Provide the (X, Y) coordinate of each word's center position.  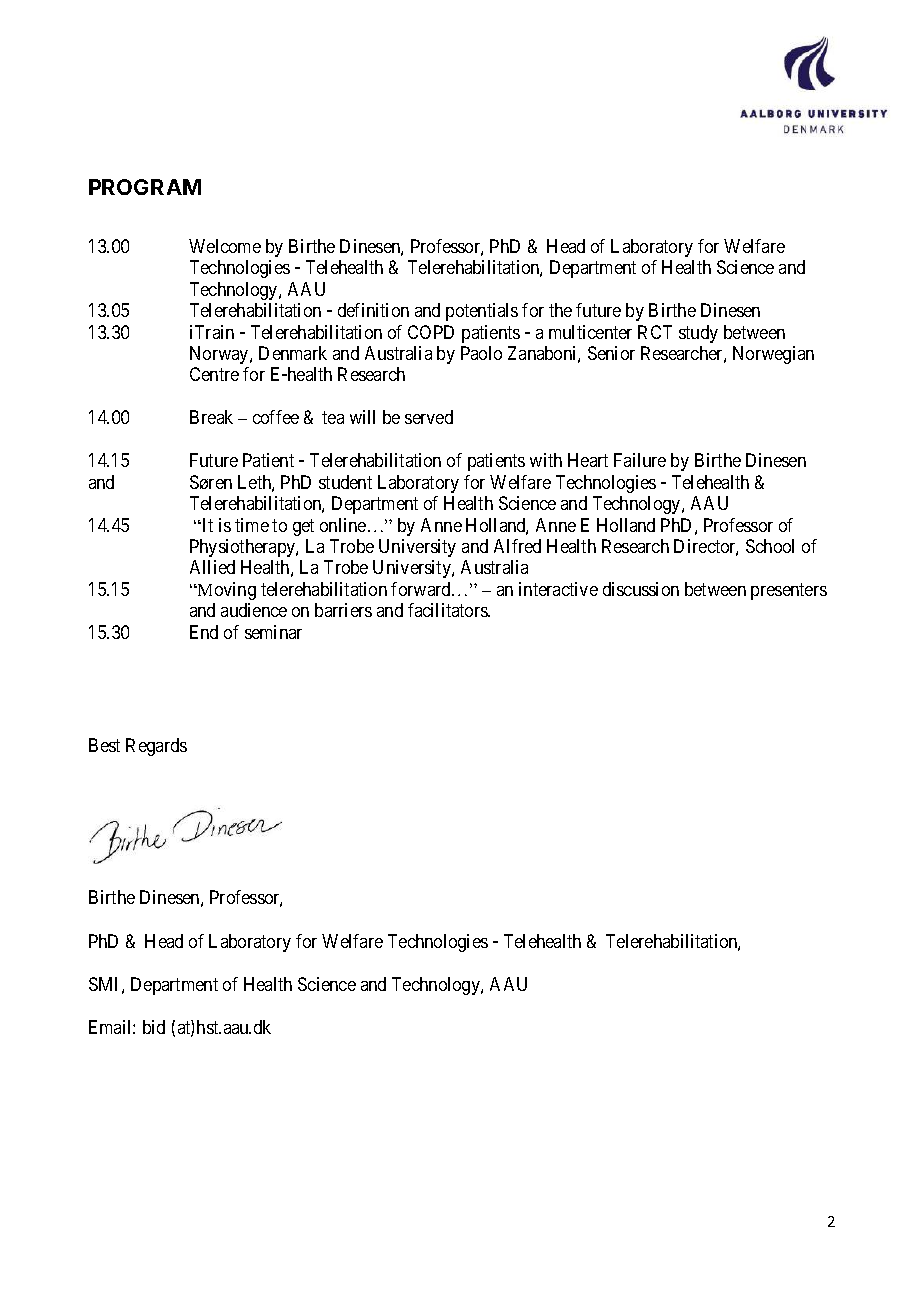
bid (154, 1027)
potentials (482, 312)
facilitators (448, 610)
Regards (156, 747)
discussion (641, 589)
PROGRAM (145, 187)
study (698, 334)
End (204, 632)
